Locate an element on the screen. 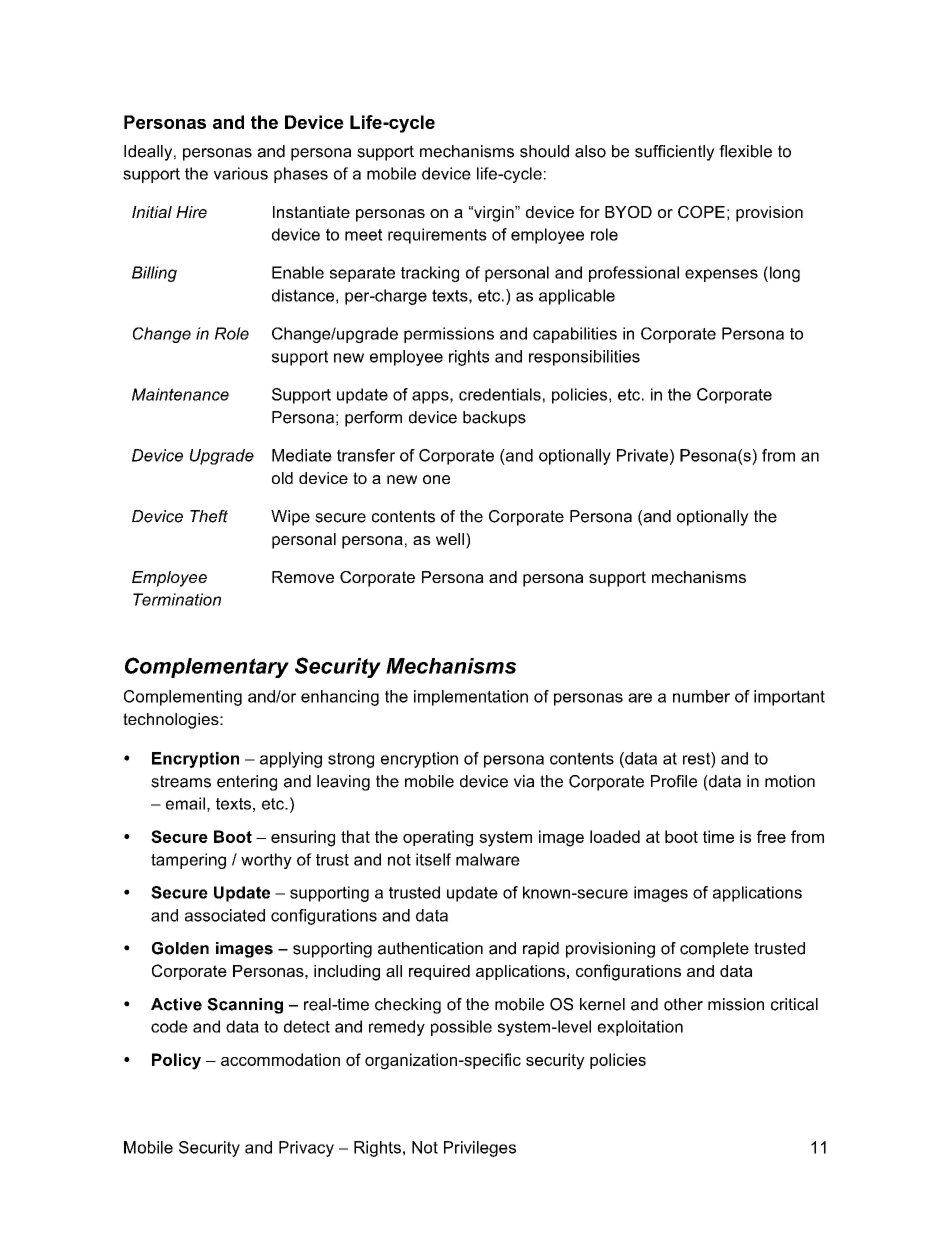  implementation is located at coordinates (471, 698).
